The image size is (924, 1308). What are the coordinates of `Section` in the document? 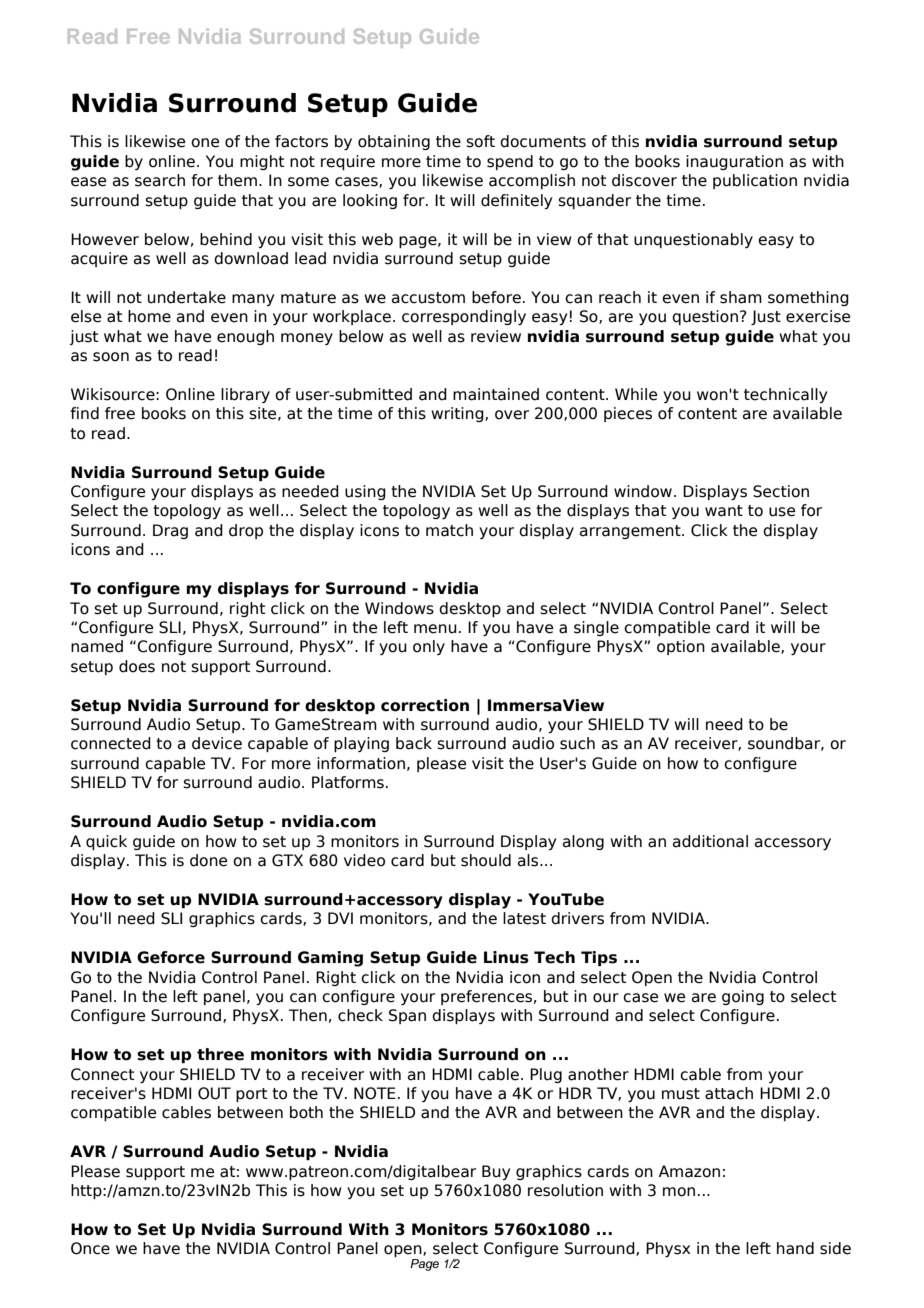 It's located at (781, 491).
